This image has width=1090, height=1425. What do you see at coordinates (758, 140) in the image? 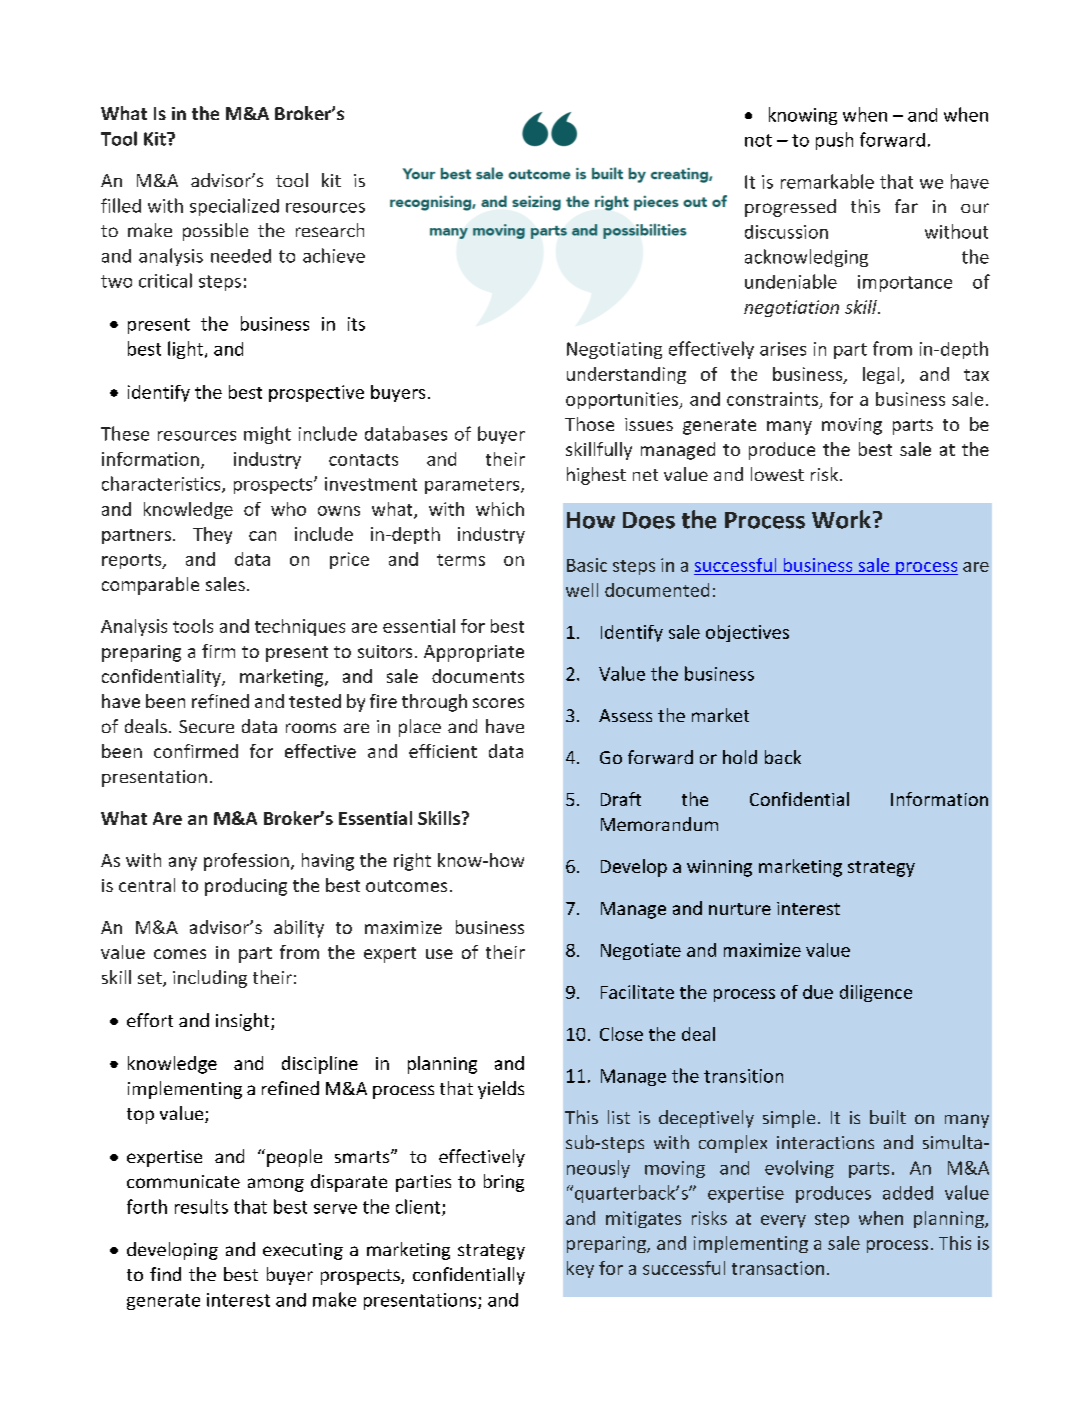
I see `not` at bounding box center [758, 140].
